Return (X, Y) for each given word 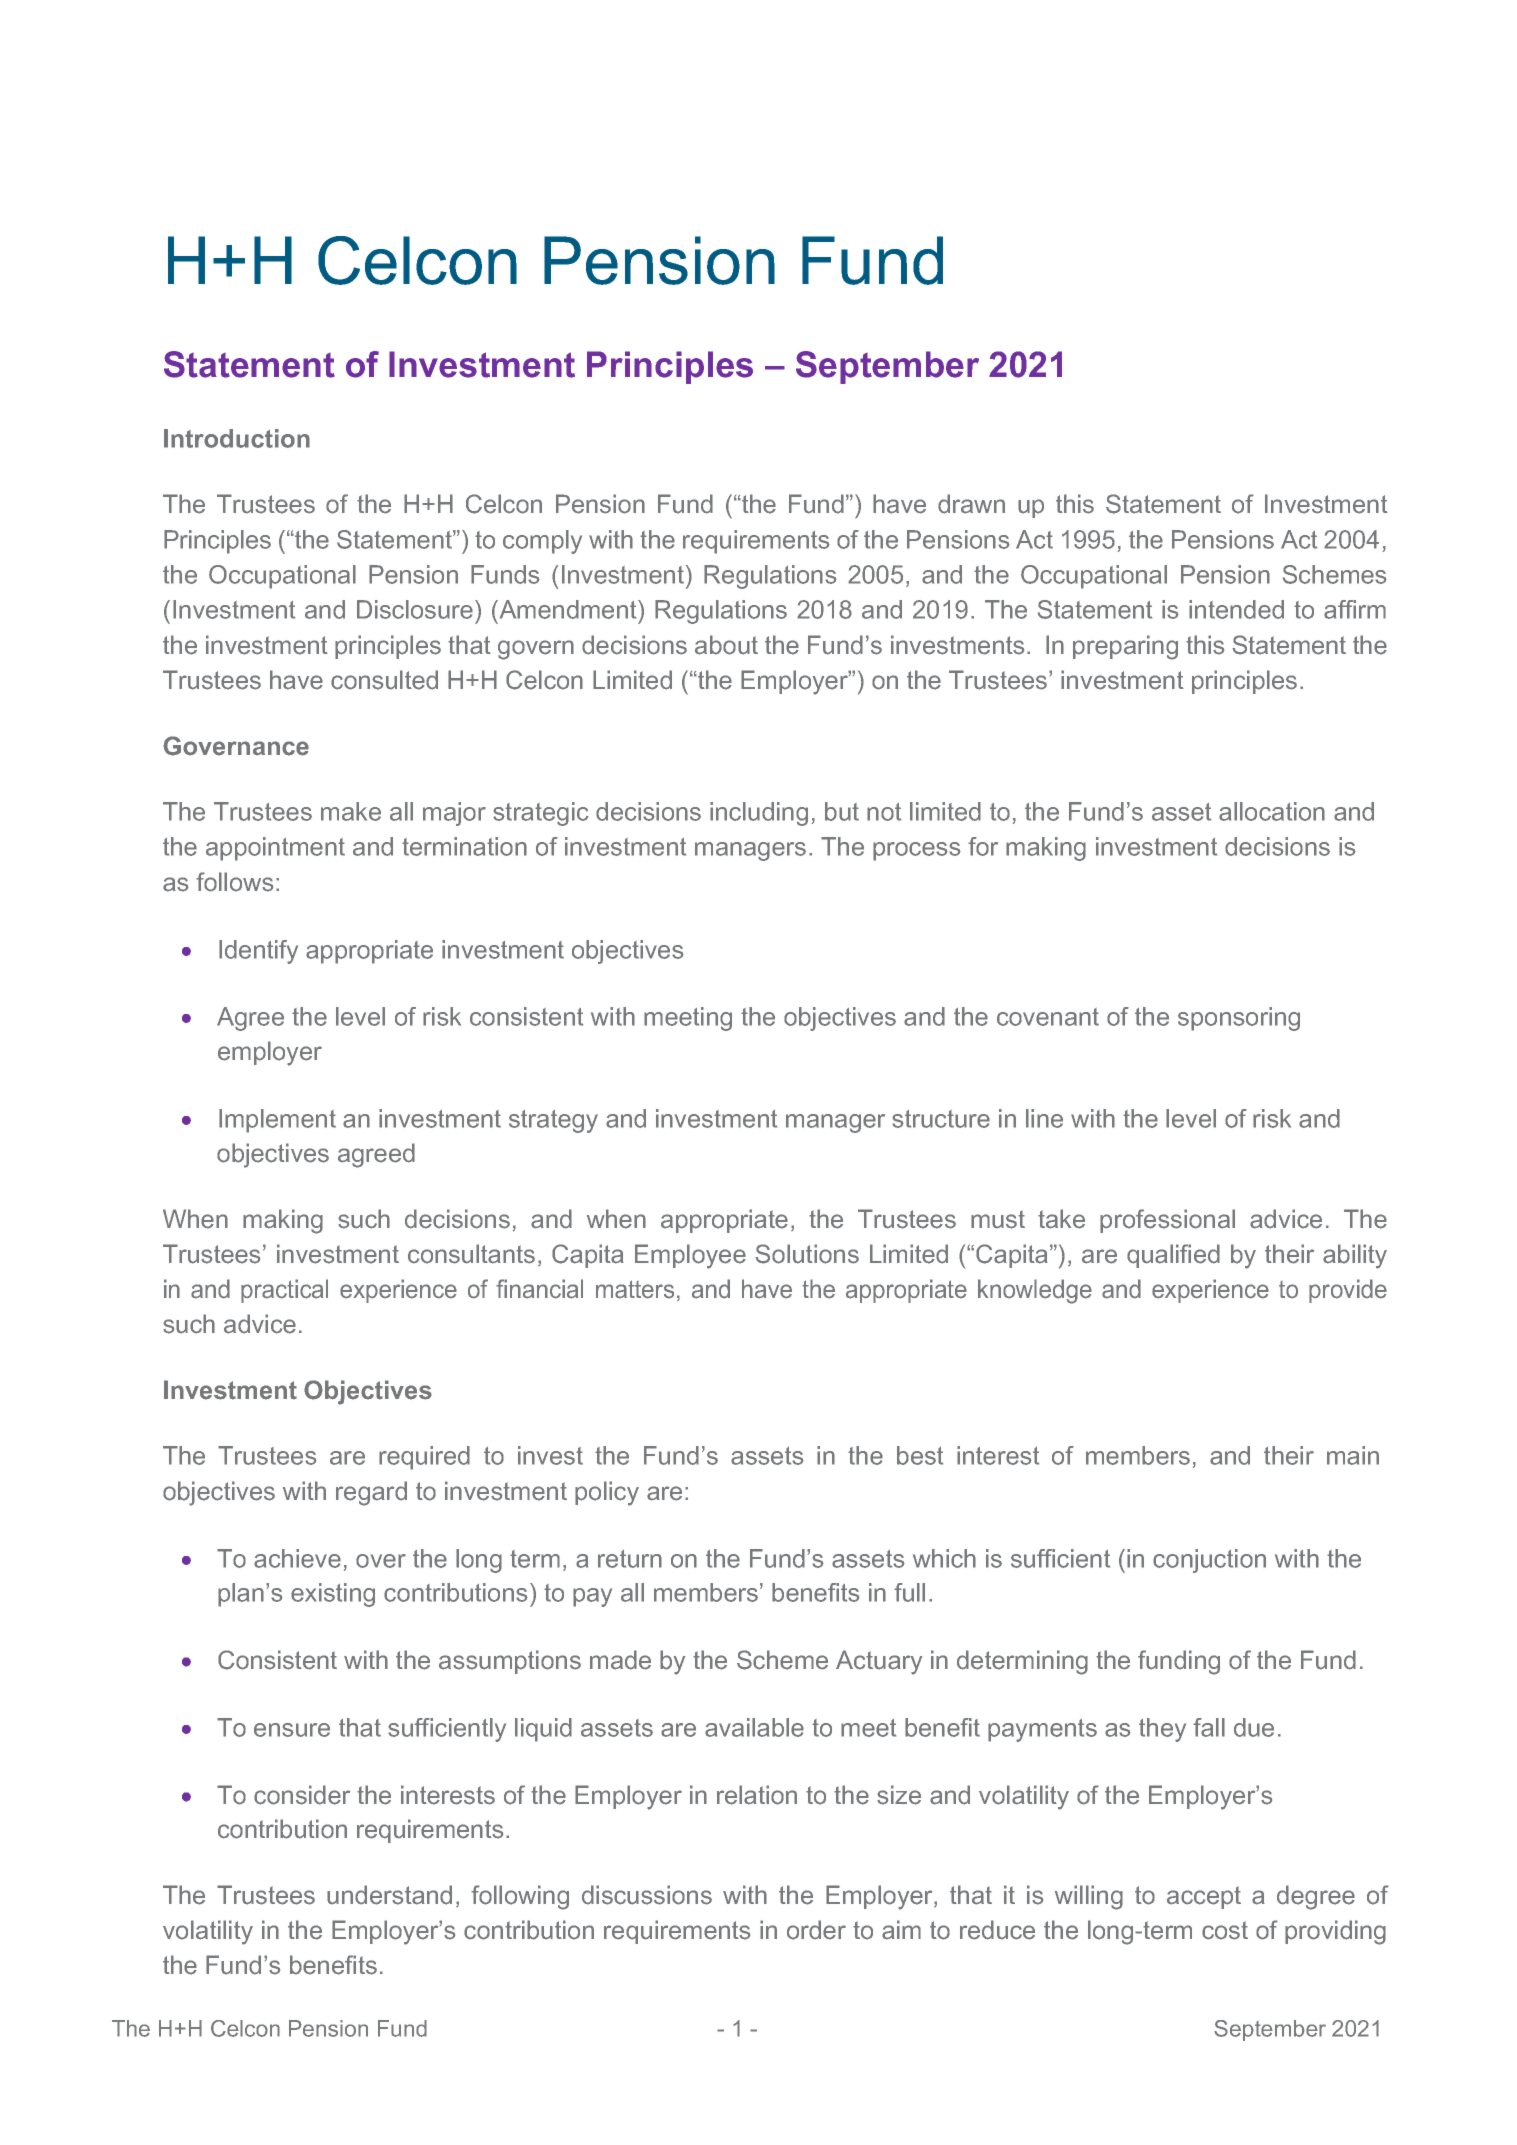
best (920, 1455)
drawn (971, 504)
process (917, 851)
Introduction (237, 438)
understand (389, 1895)
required (424, 1458)
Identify (258, 952)
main (1353, 1455)
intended (1236, 609)
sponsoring (1239, 1019)
